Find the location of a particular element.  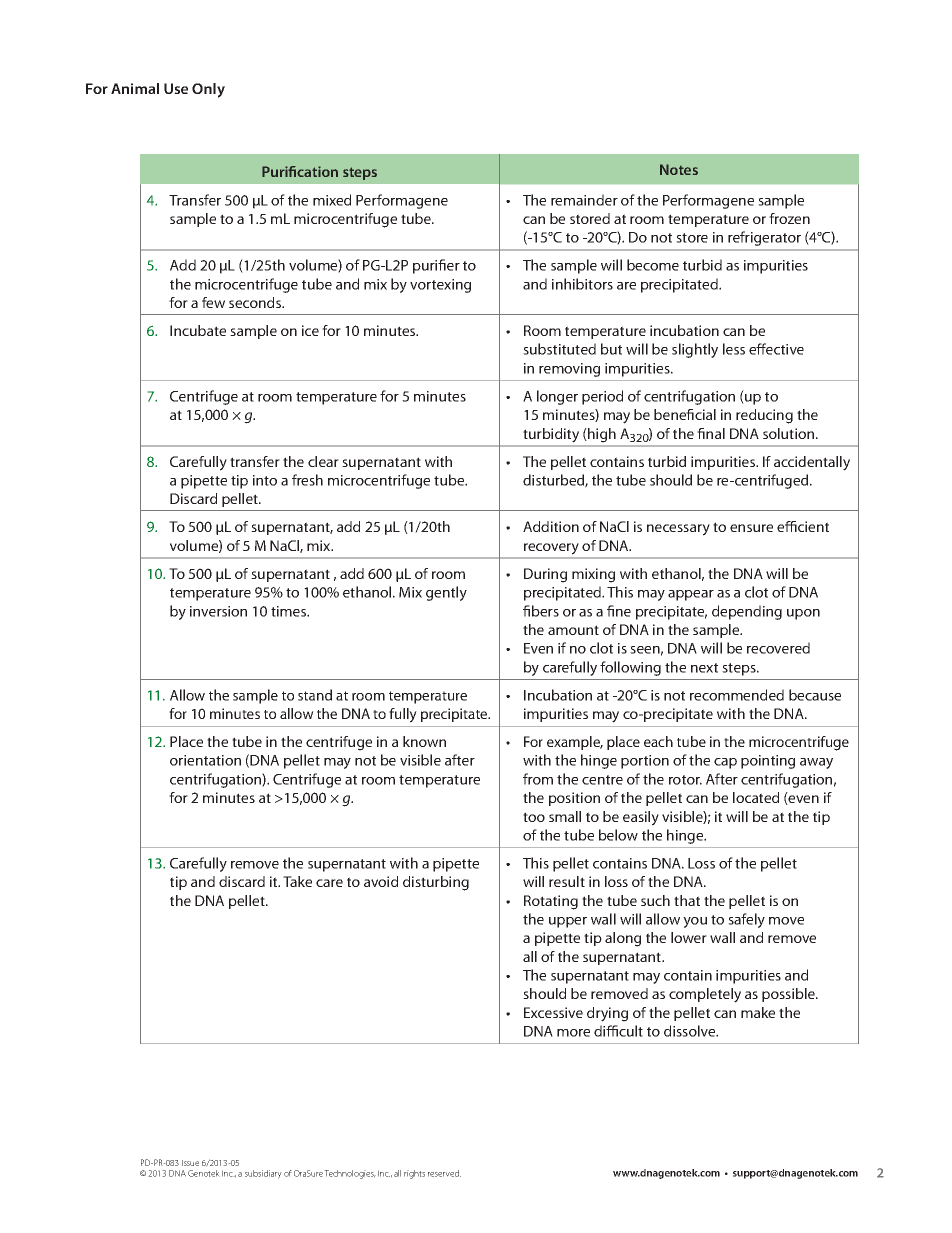

reserved is located at coordinates (444, 1173).
